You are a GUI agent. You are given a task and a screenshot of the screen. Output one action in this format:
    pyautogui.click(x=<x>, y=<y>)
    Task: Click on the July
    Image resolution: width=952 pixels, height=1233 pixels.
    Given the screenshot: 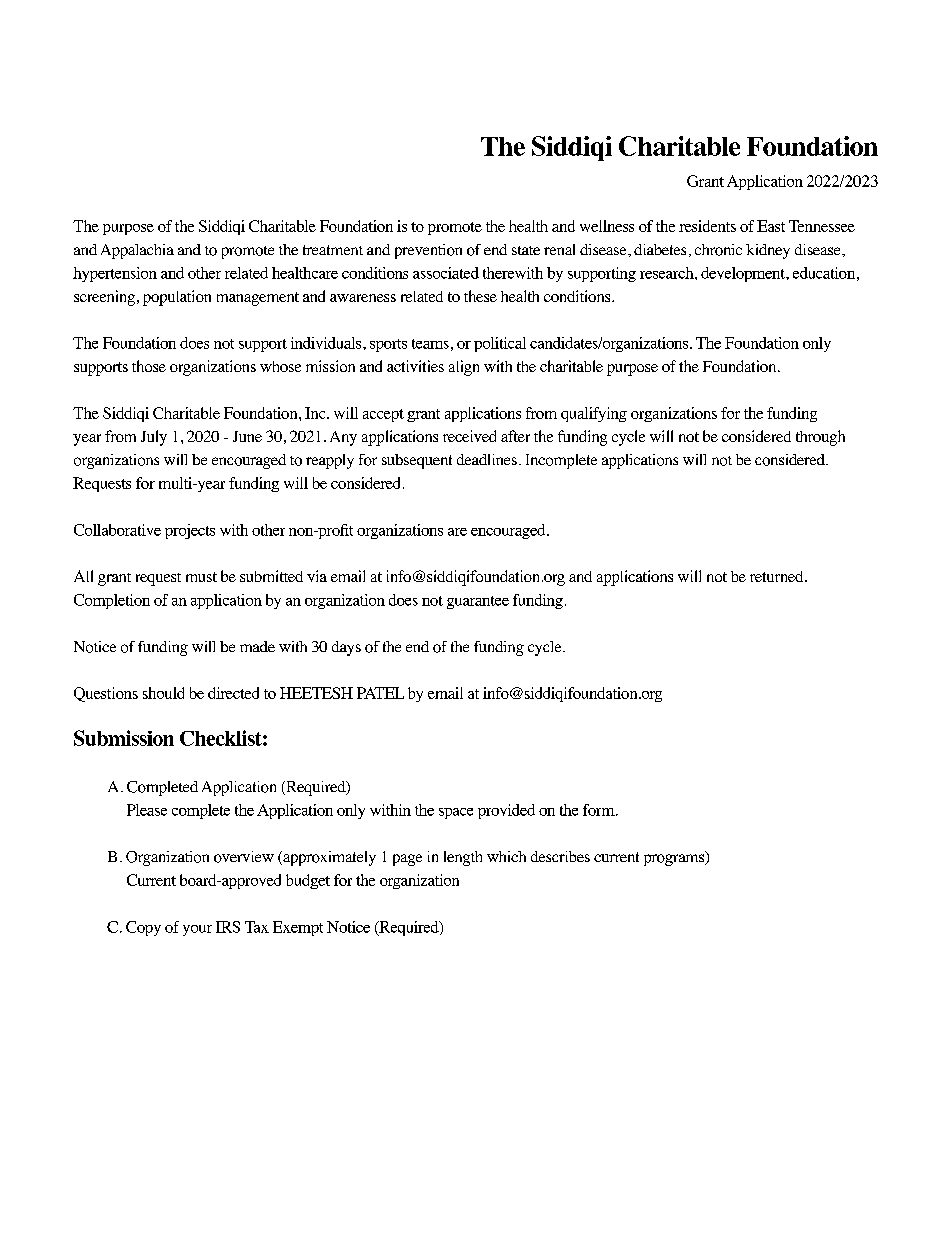 What is the action you would take?
    pyautogui.click(x=154, y=438)
